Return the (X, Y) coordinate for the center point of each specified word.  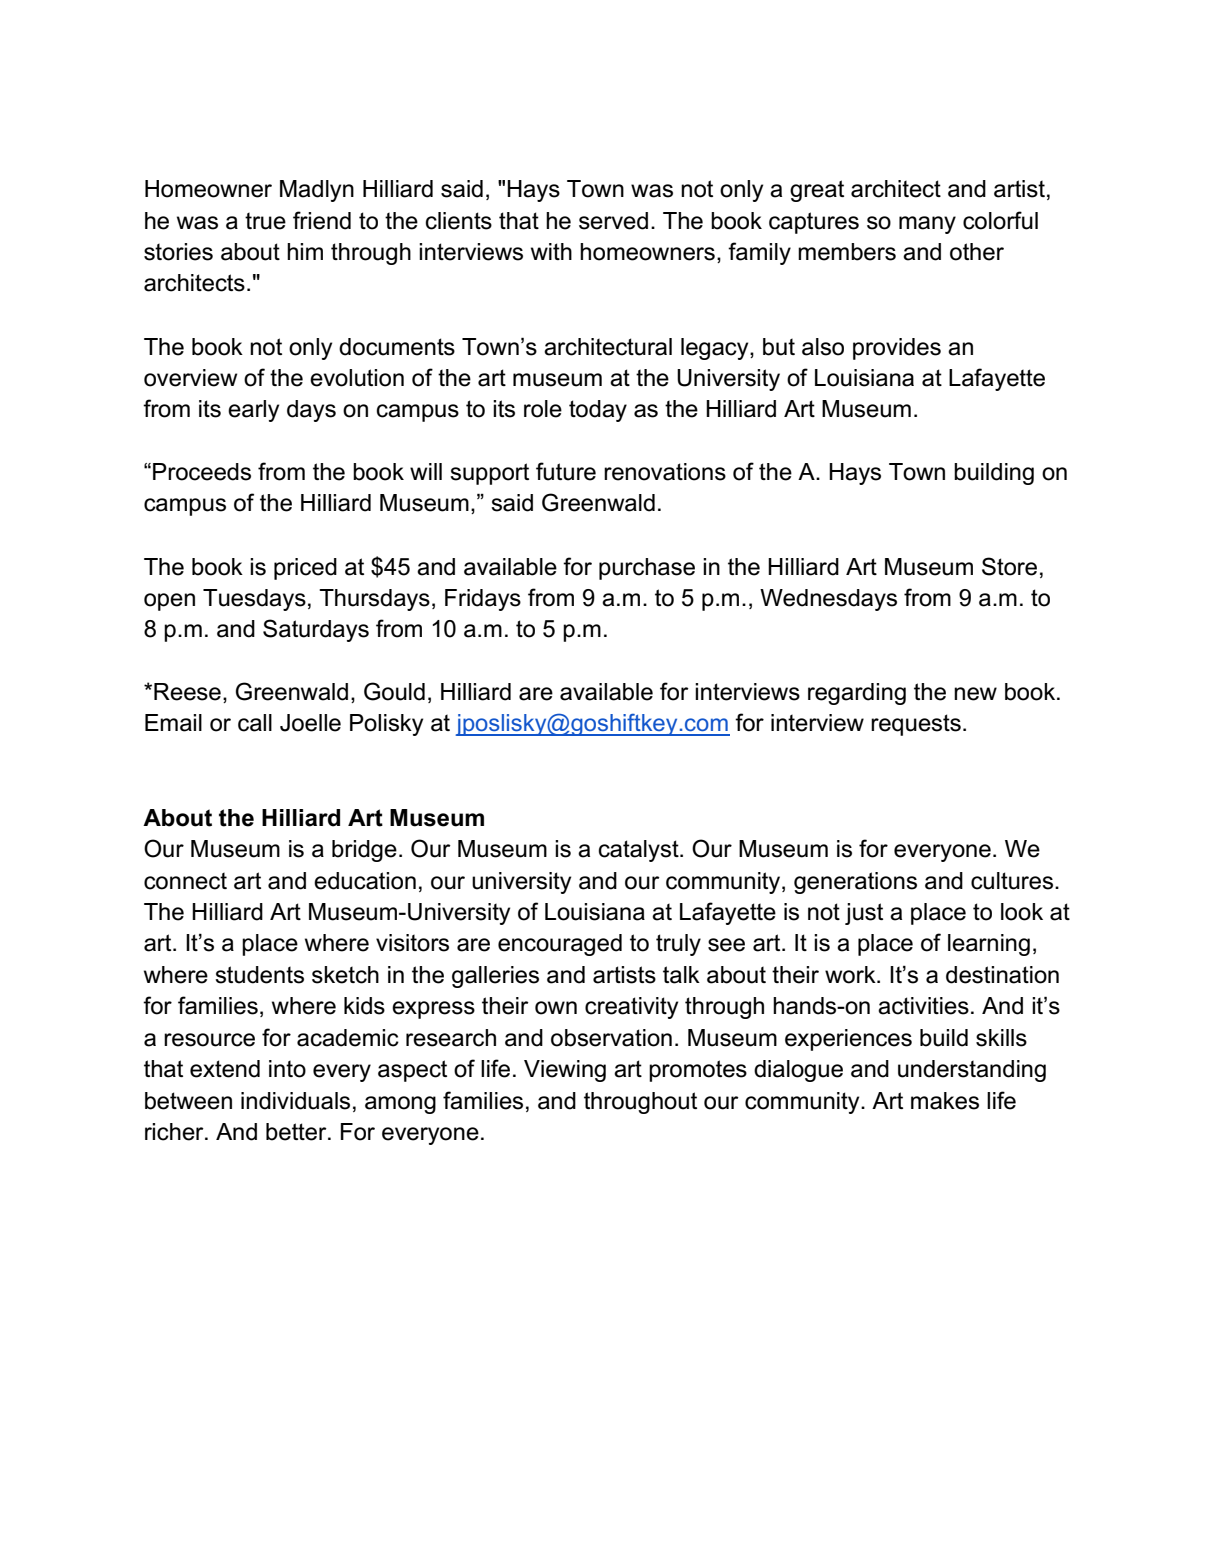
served (613, 221)
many (927, 225)
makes (945, 1101)
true (265, 221)
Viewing (565, 1071)
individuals (295, 1101)
